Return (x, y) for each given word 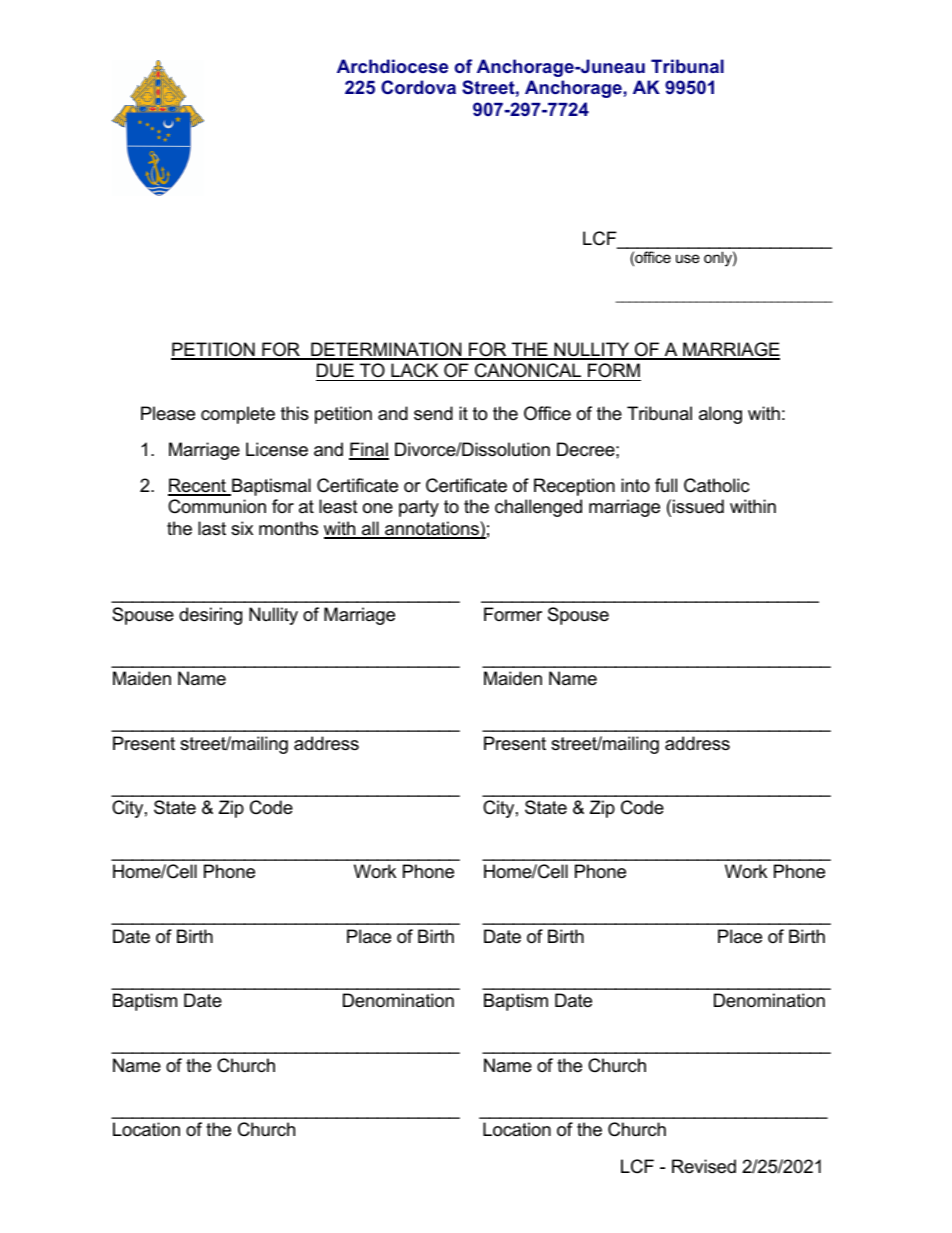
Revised (704, 1166)
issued (698, 506)
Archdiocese (392, 66)
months (288, 528)
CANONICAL (528, 372)
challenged (538, 508)
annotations (432, 529)
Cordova (418, 87)
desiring (210, 616)
